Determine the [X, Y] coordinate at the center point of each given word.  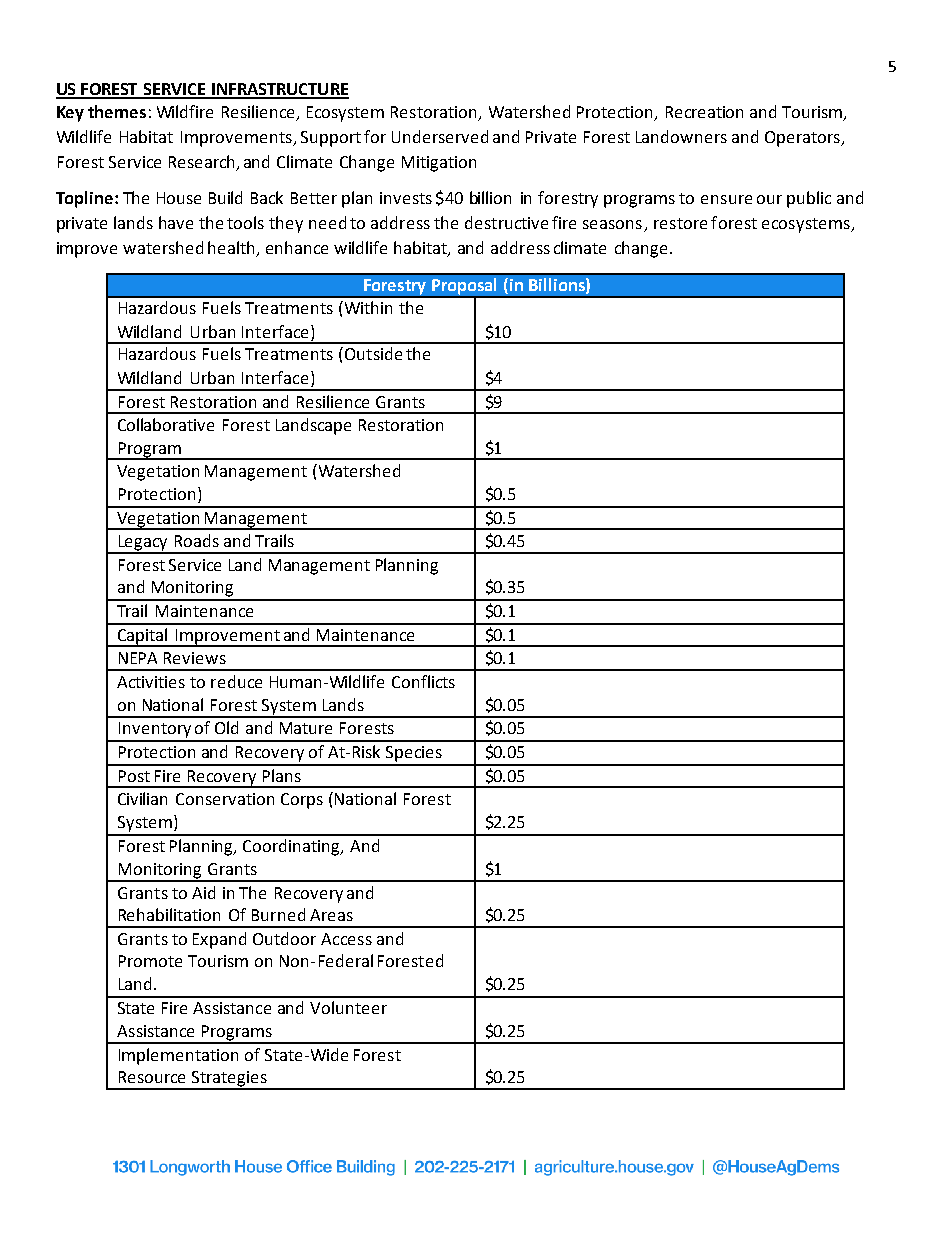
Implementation [178, 1056]
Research [203, 163]
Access [346, 939]
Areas [331, 915]
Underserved [440, 136]
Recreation [704, 112]
